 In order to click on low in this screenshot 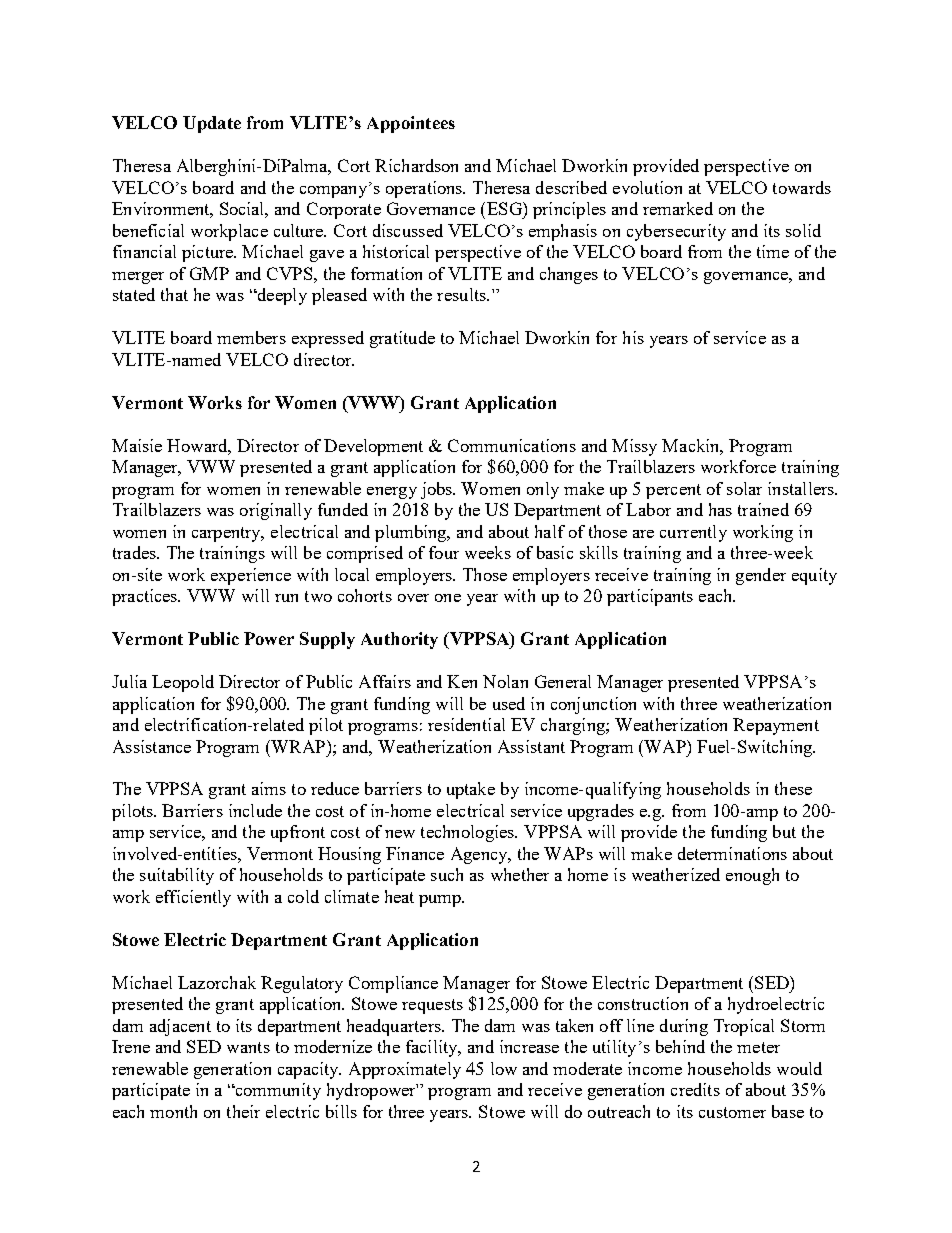, I will do `click(504, 1068)`.
